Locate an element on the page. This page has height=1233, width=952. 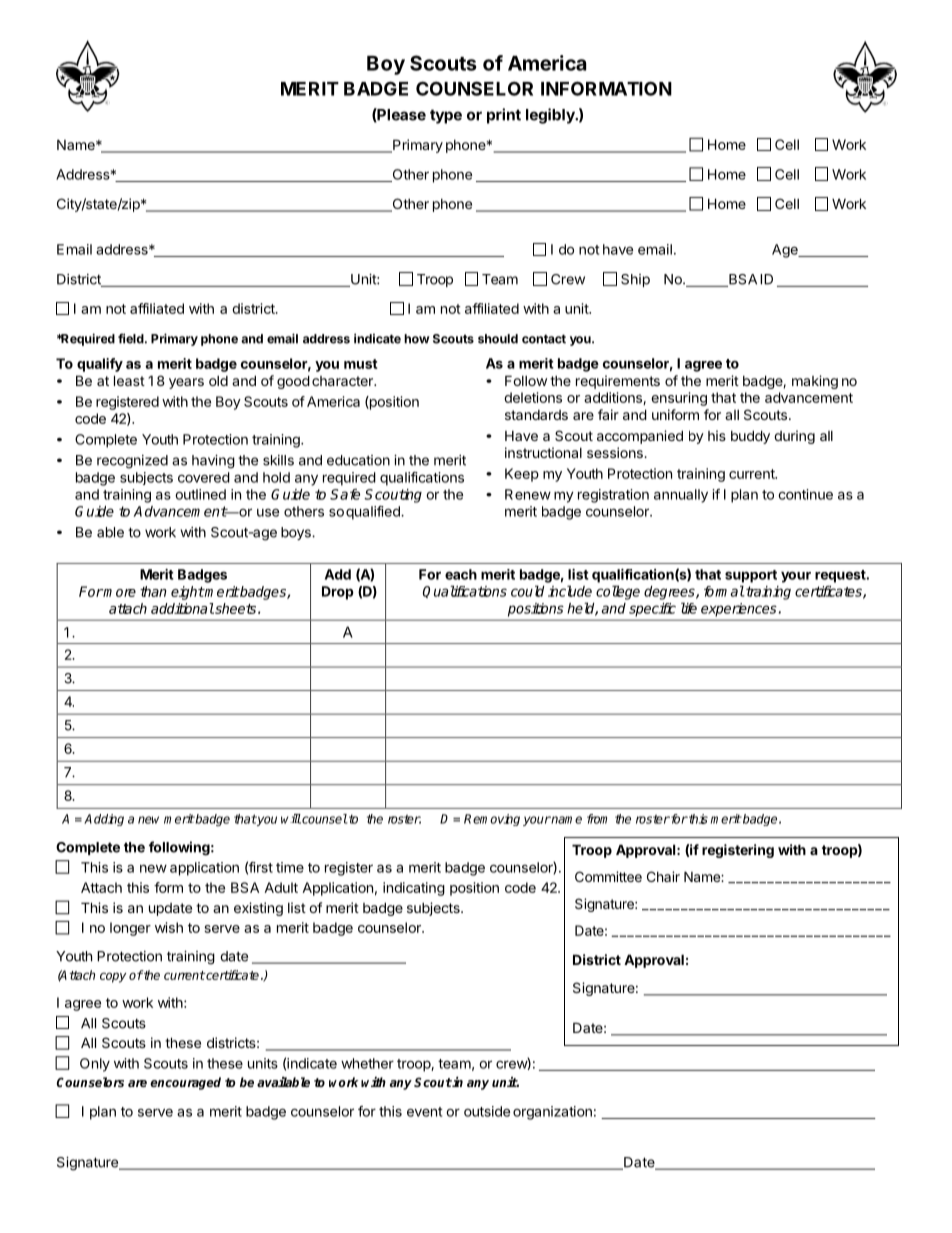
how is located at coordinates (417, 339).
